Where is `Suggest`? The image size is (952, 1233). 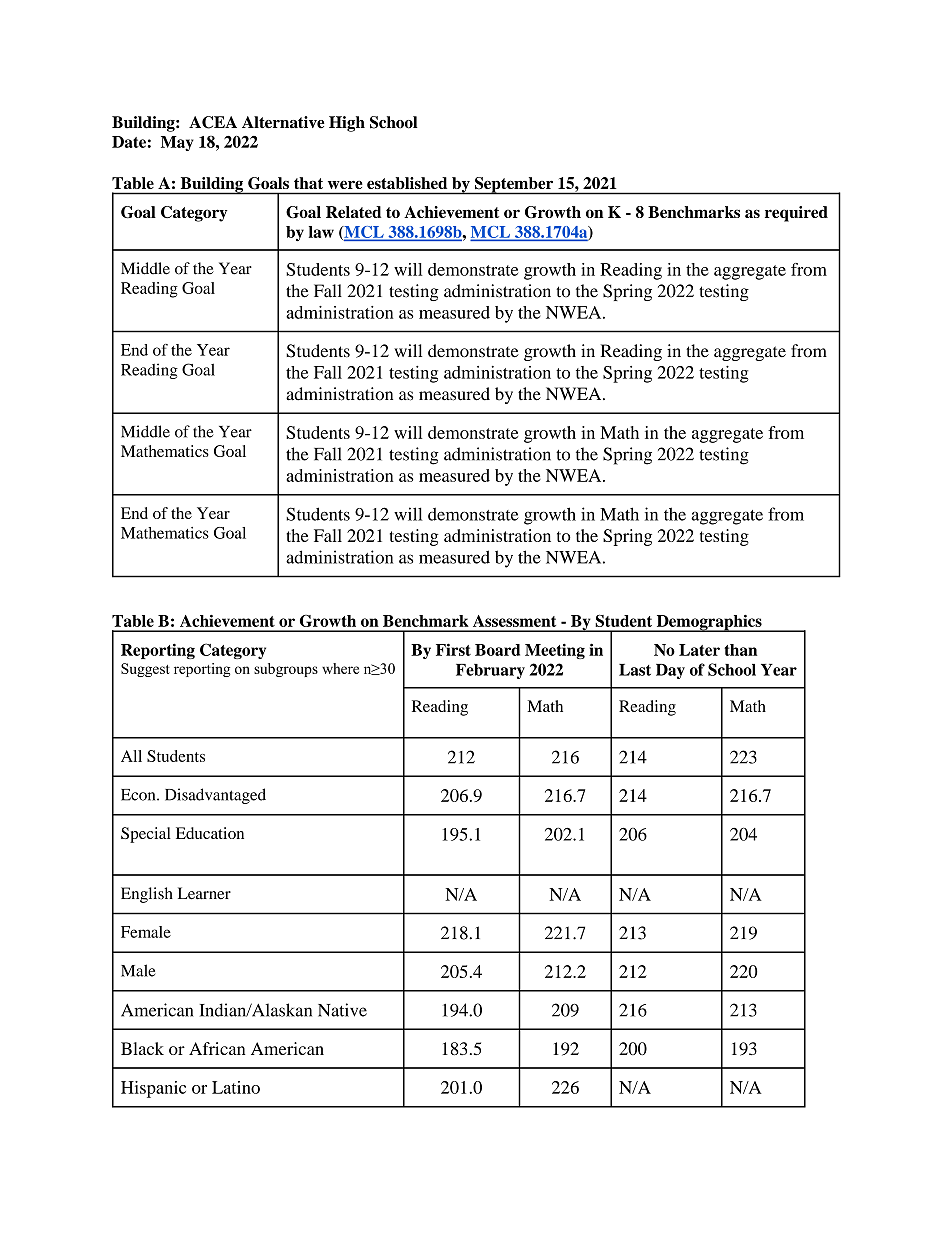
Suggest is located at coordinates (145, 670).
